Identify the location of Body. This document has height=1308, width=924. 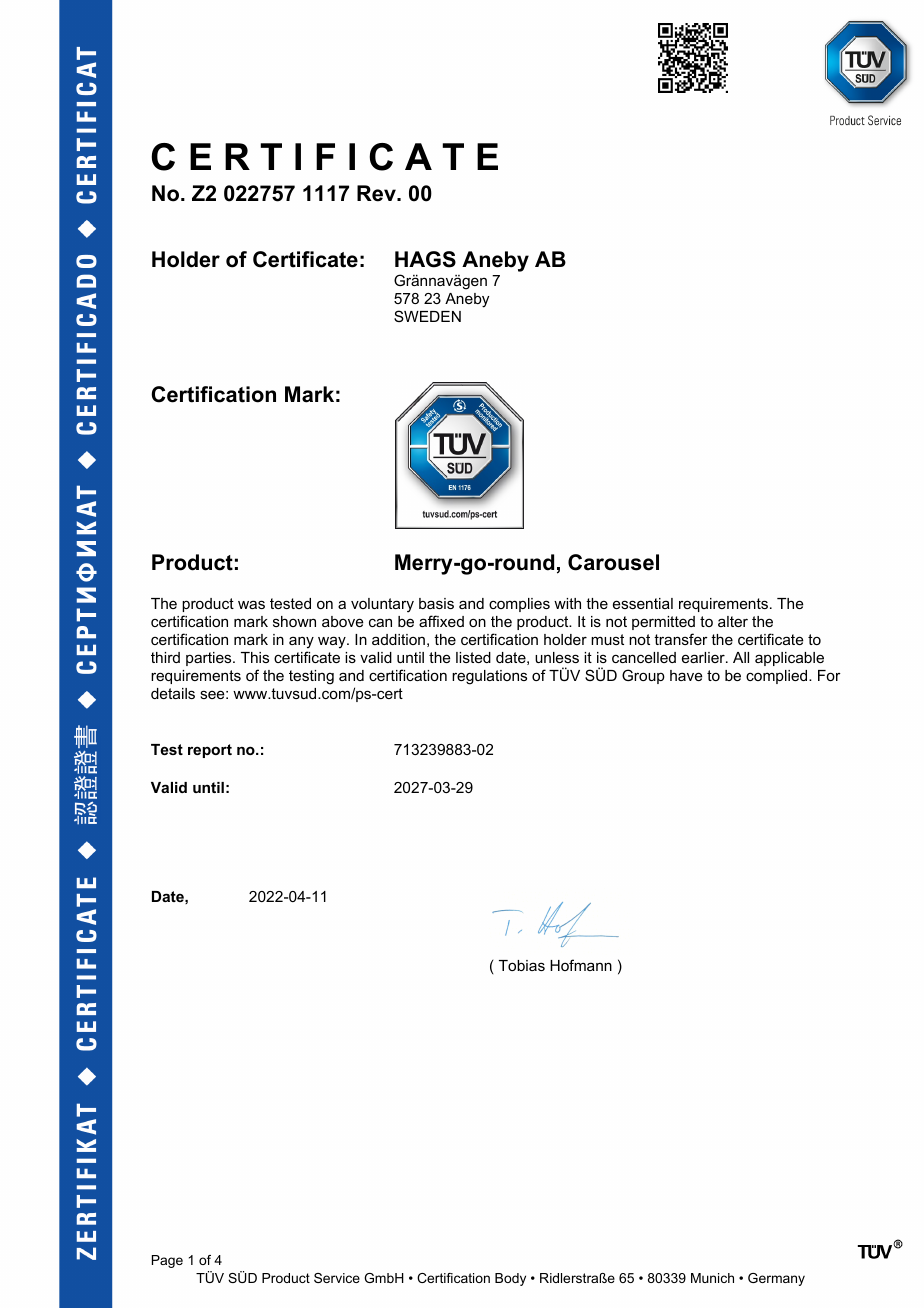
(510, 1279).
